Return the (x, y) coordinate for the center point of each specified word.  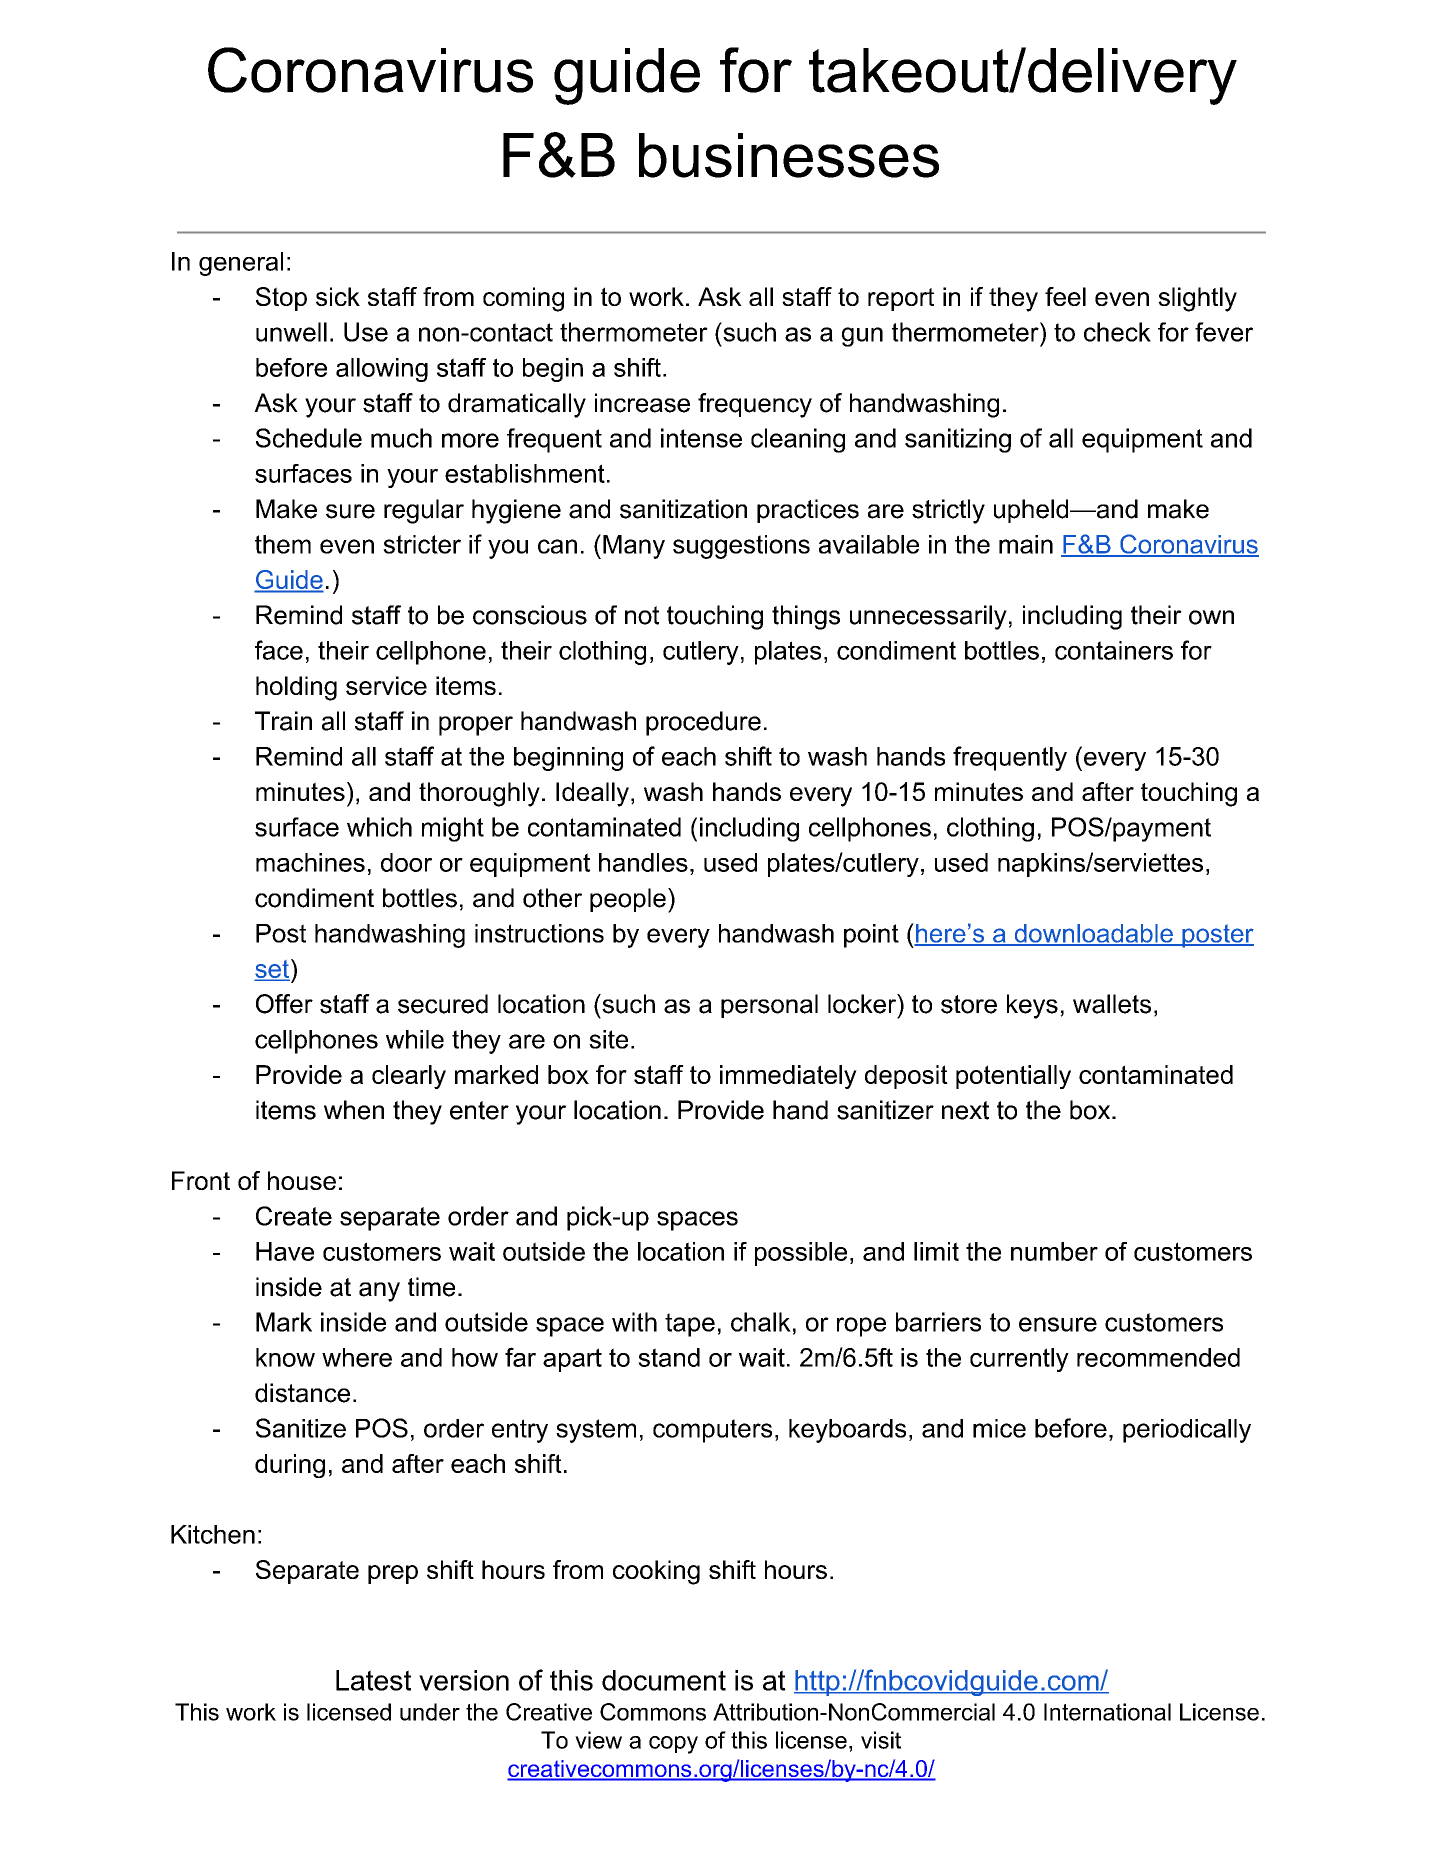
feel (1065, 296)
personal (769, 1006)
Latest (373, 1680)
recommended (1158, 1357)
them (283, 544)
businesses (789, 155)
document (664, 1680)
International (1107, 1712)
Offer (284, 1004)
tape (690, 1325)
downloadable (1093, 934)
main (1026, 544)
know (285, 1357)
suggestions (741, 547)
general (241, 264)
